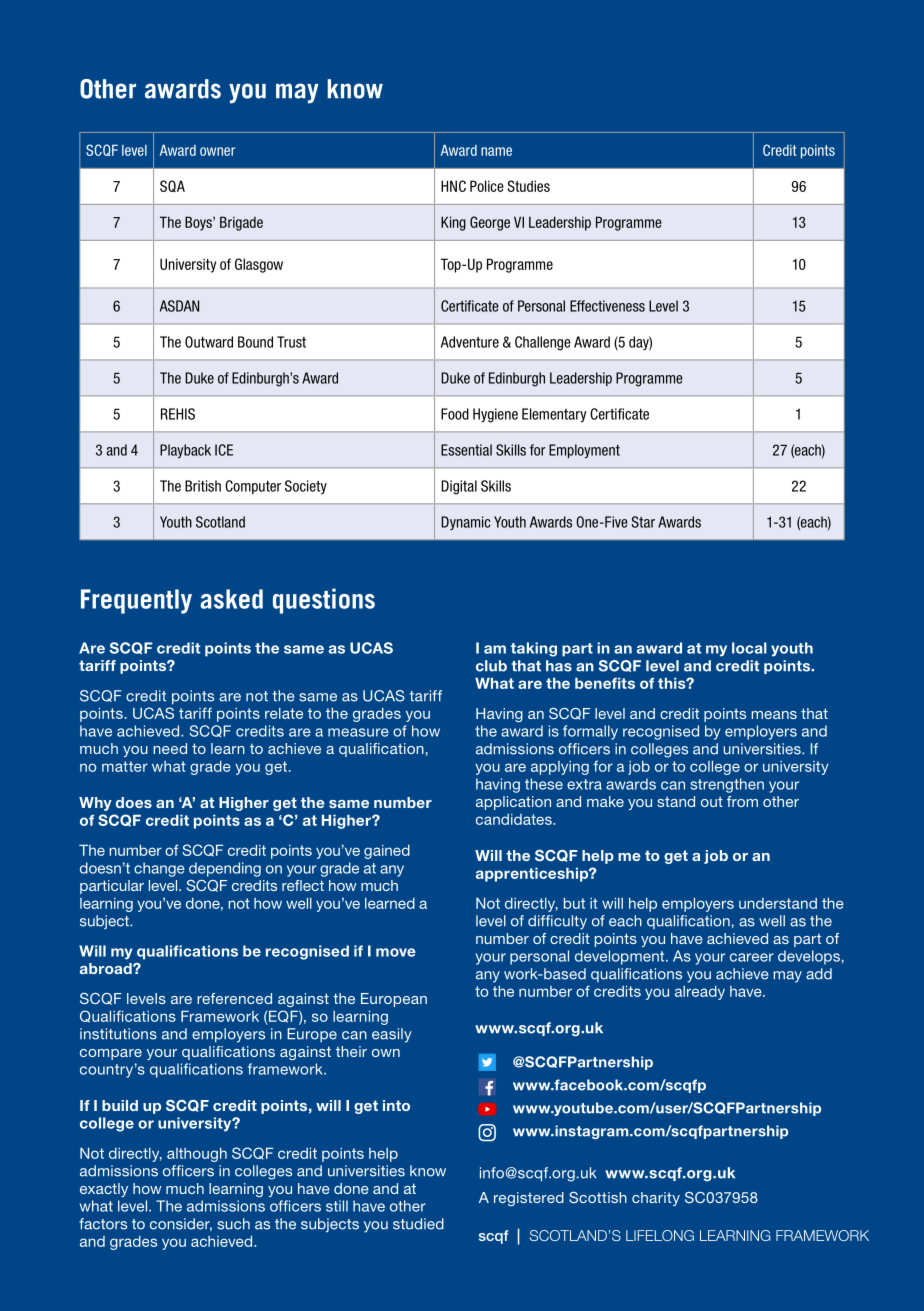 The height and width of the screenshot is (1311, 924). What do you see at coordinates (172, 186) in the screenshot?
I see `SQA` at bounding box center [172, 186].
